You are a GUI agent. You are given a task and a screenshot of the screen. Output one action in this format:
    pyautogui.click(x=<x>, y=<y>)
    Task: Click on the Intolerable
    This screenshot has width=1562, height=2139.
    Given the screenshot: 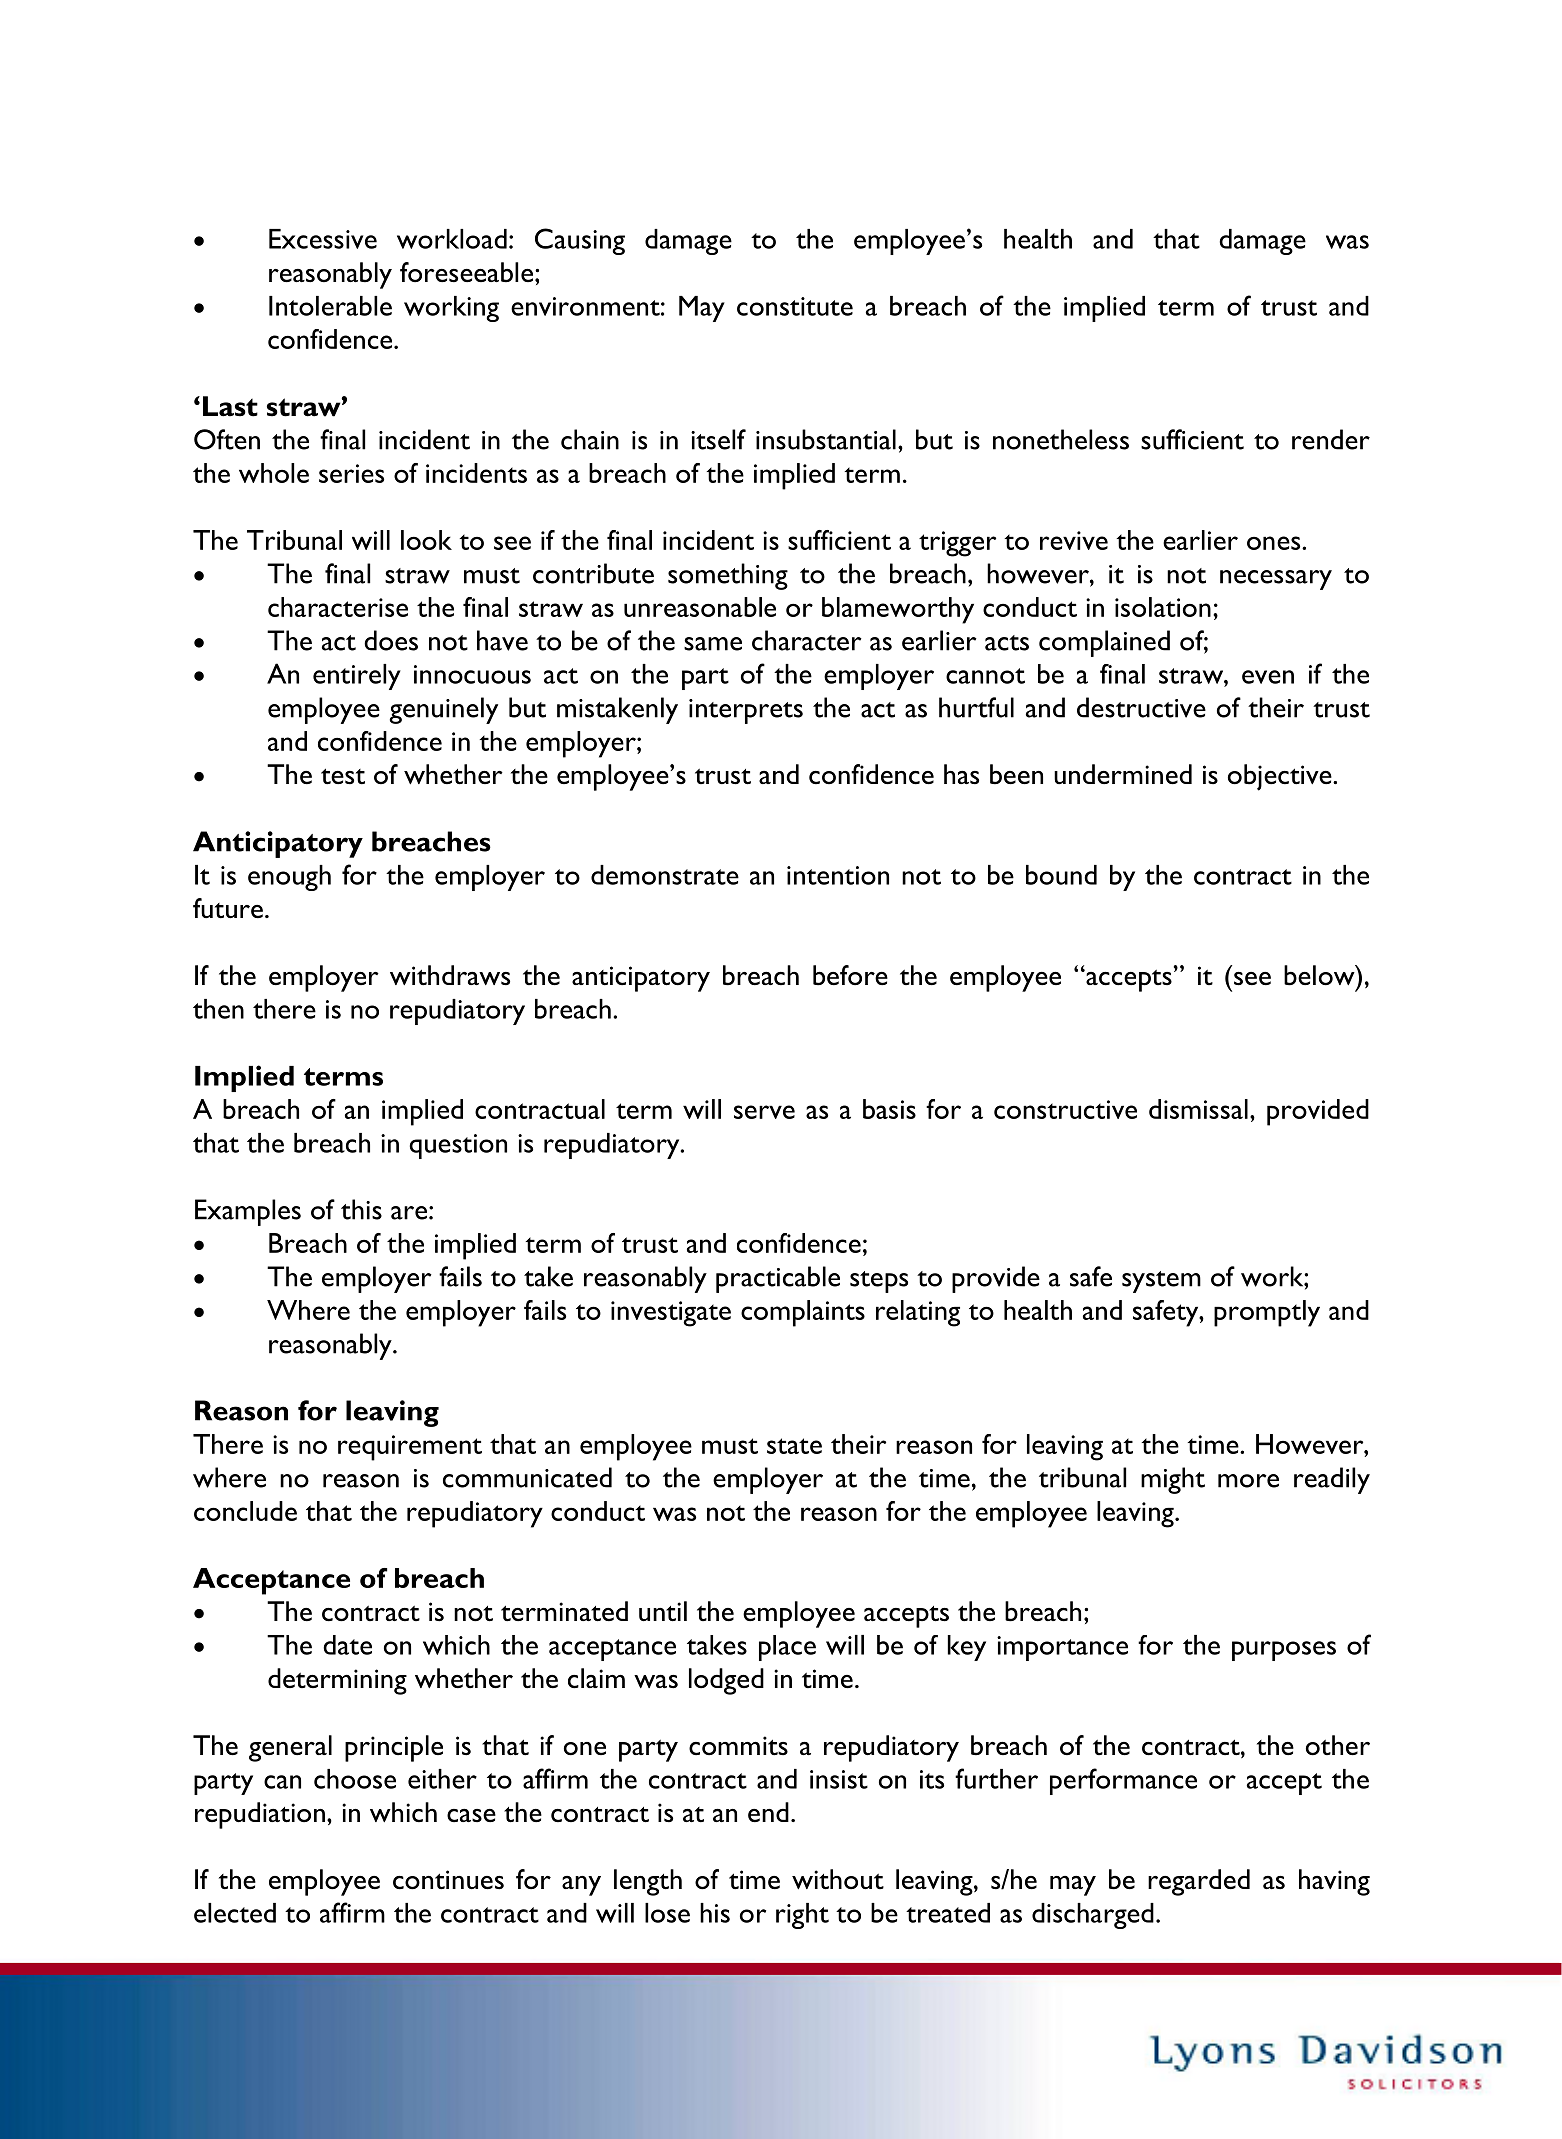 What is the action you would take?
    pyautogui.click(x=330, y=306)
